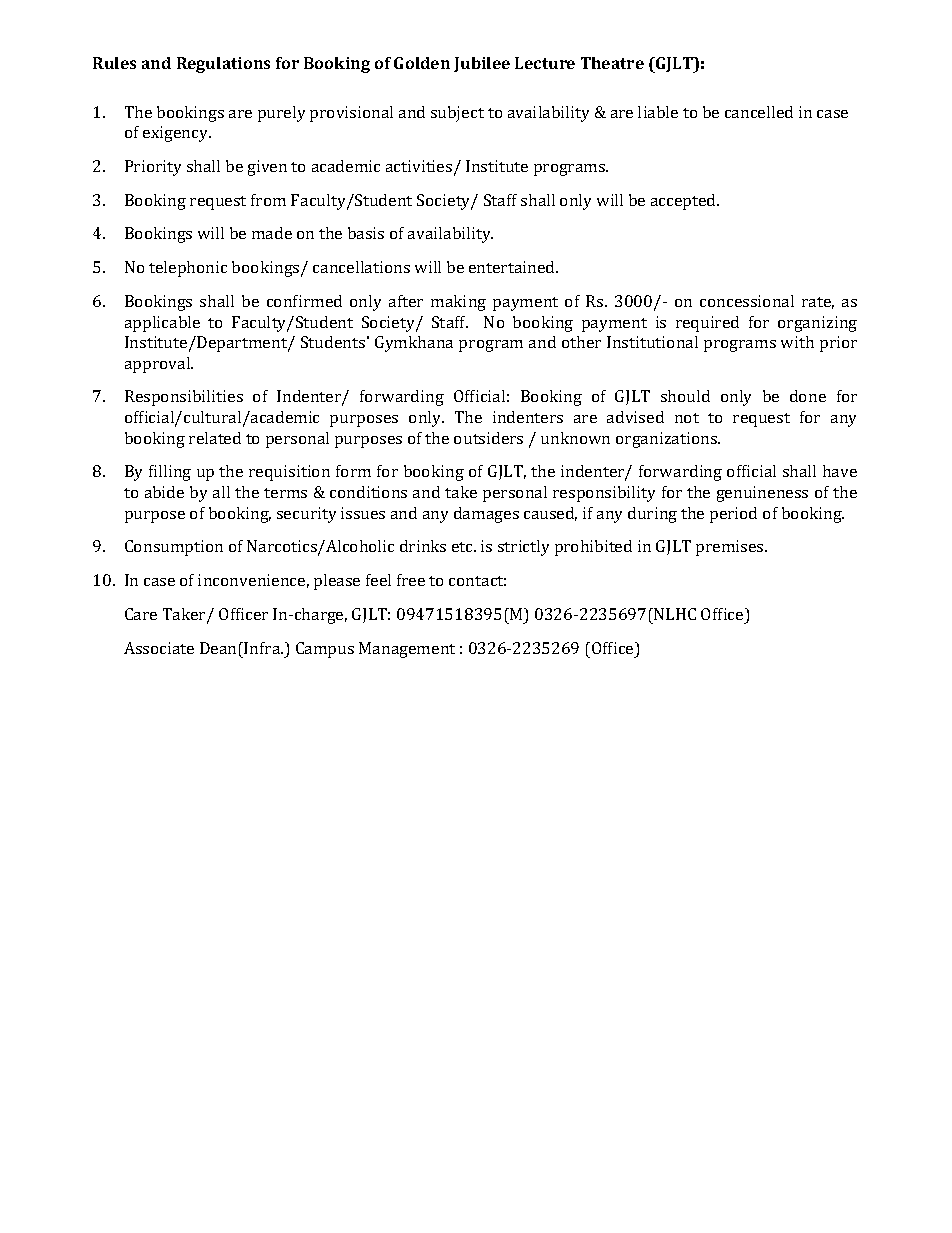 This screenshot has width=952, height=1233. I want to click on damages, so click(486, 515).
